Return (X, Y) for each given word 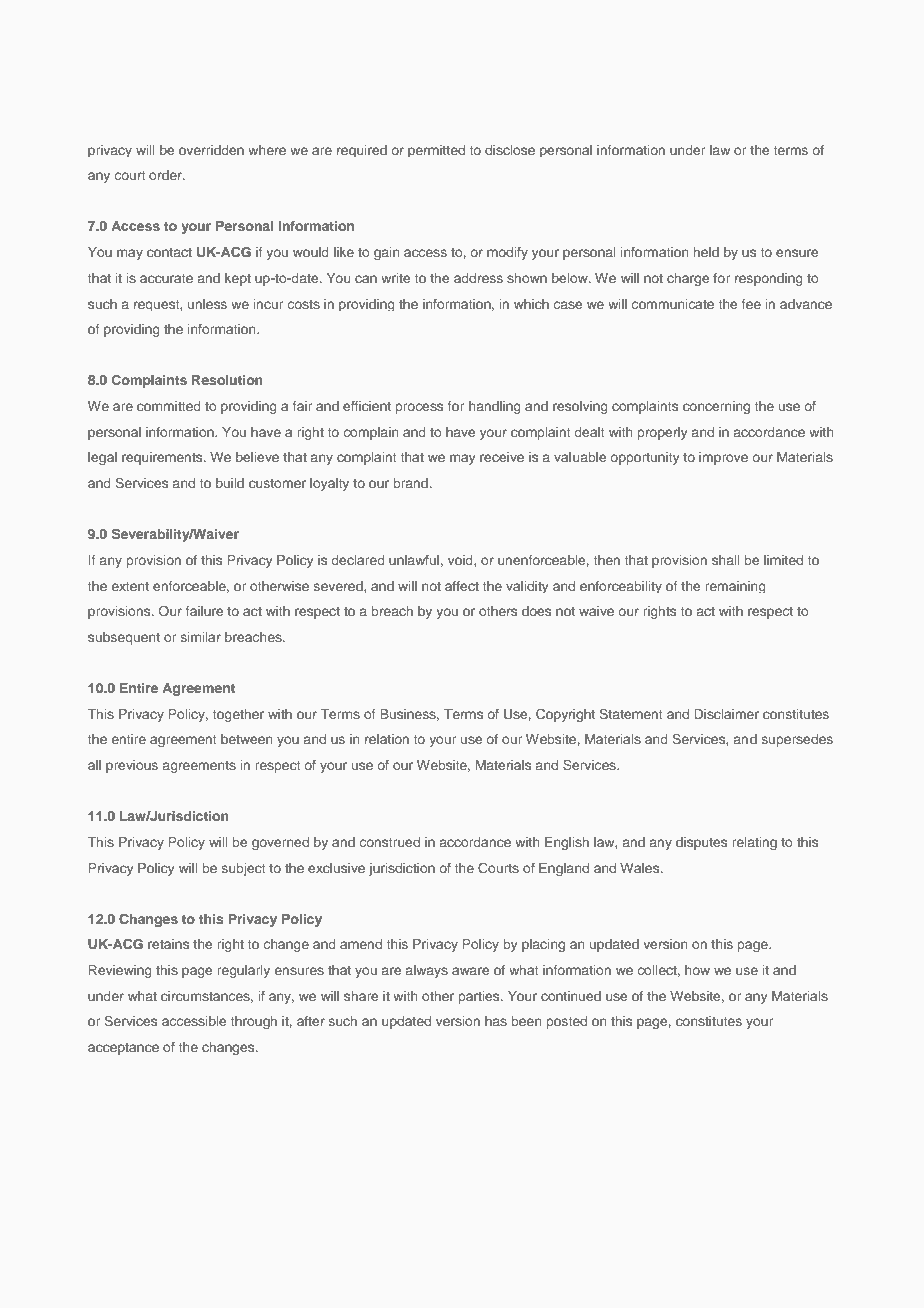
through (254, 1022)
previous (132, 766)
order (166, 175)
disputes (701, 843)
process (419, 408)
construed (390, 842)
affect (462, 586)
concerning (716, 407)
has (496, 1021)
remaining (735, 587)
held (706, 252)
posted (566, 1022)
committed (169, 406)
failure (204, 611)
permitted (436, 151)
